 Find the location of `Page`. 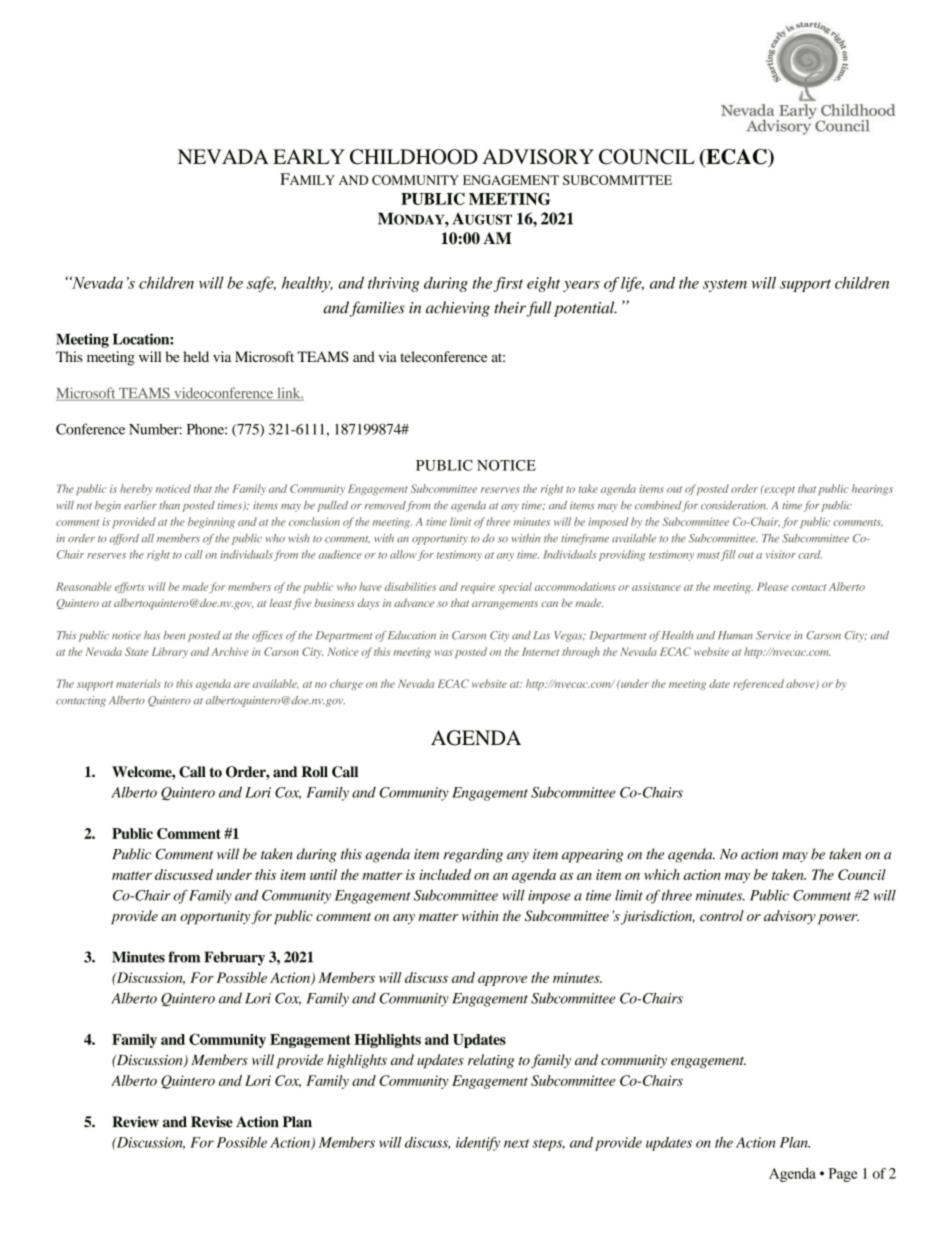

Page is located at coordinates (843, 1175).
